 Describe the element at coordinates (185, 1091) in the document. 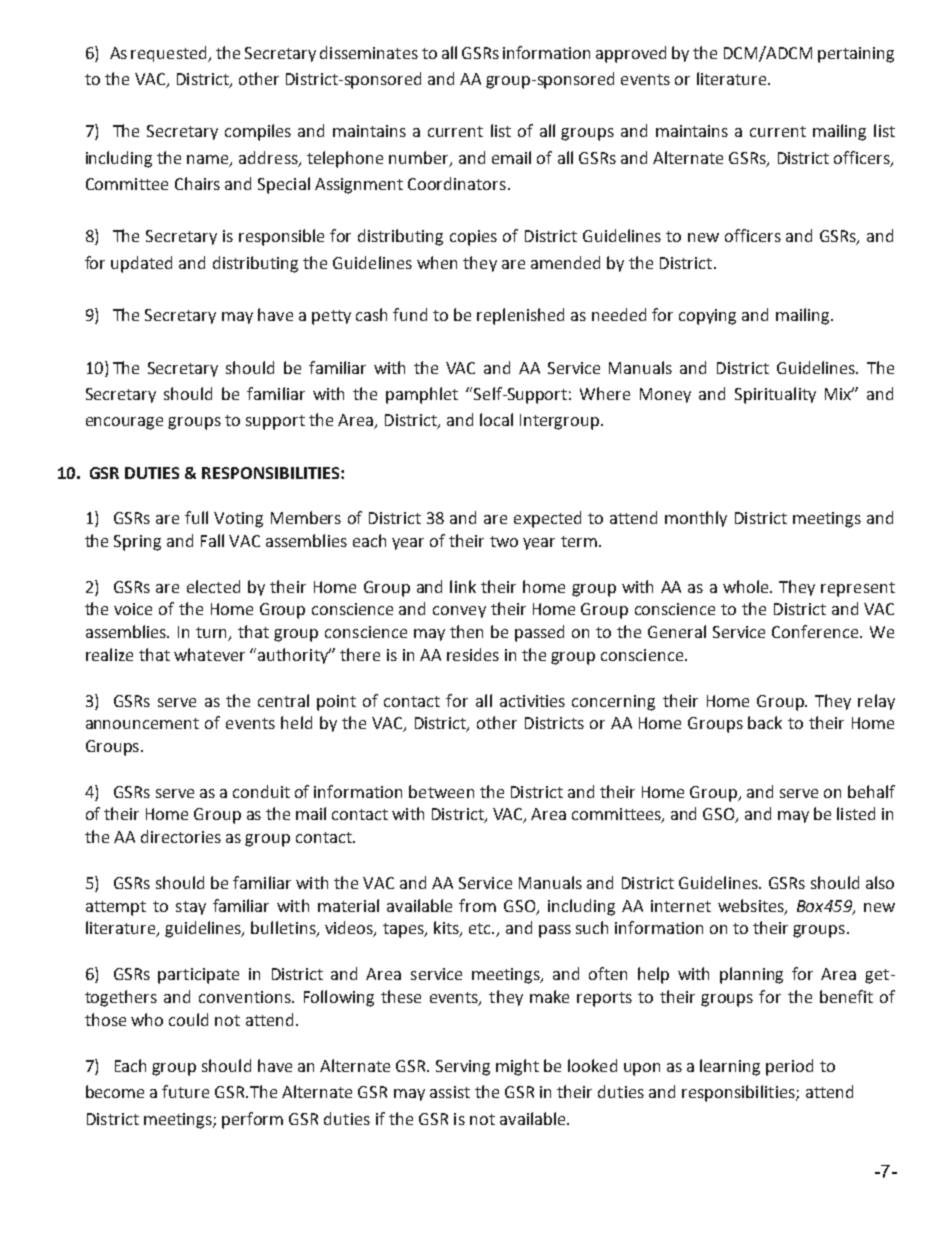

I see `future` at that location.
